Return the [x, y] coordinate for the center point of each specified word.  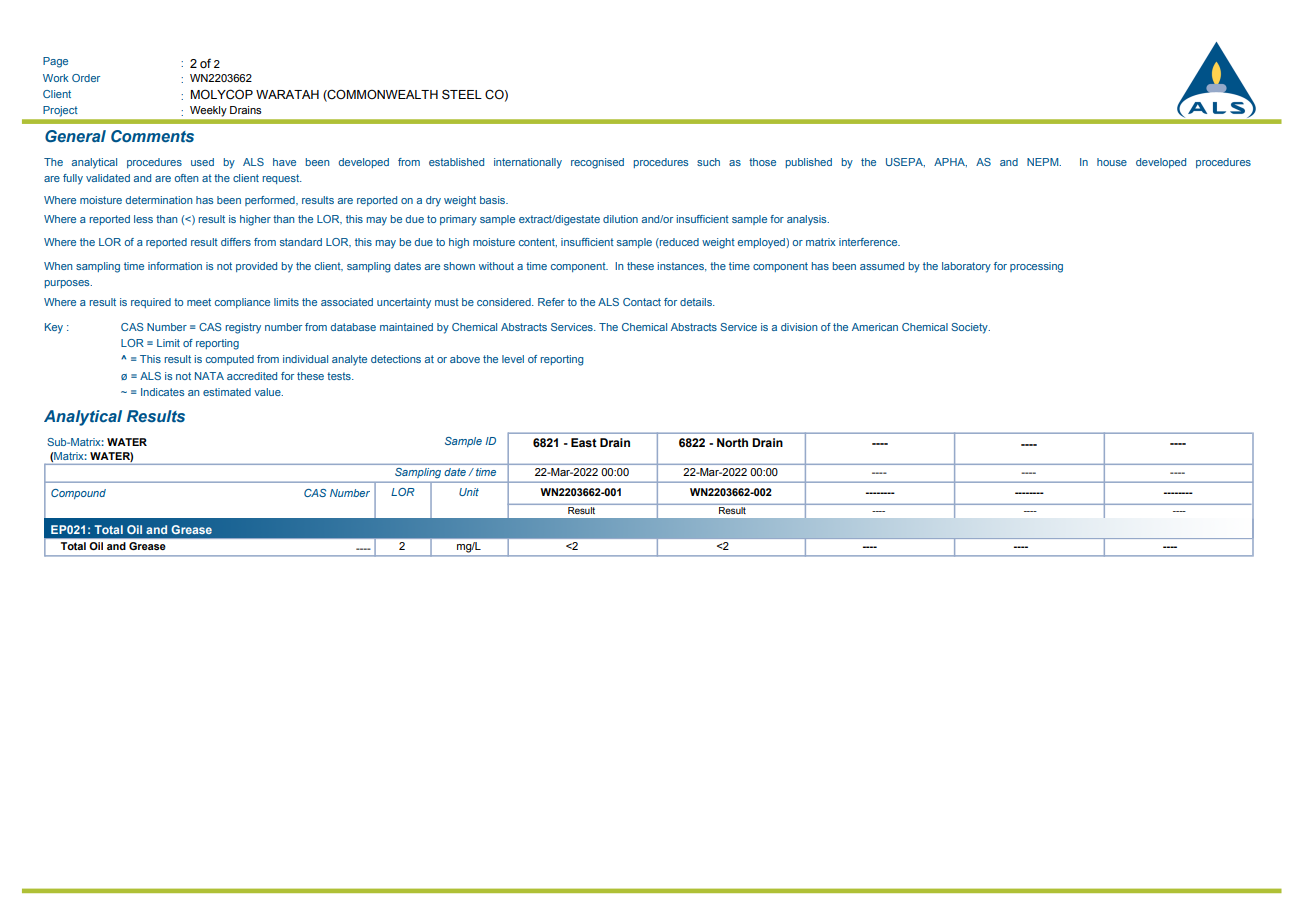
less [143, 219]
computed [230, 360]
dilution [620, 219]
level [513, 359]
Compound [78, 494]
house [1112, 162]
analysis [808, 220]
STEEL [462, 94]
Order [86, 78]
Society [970, 328]
